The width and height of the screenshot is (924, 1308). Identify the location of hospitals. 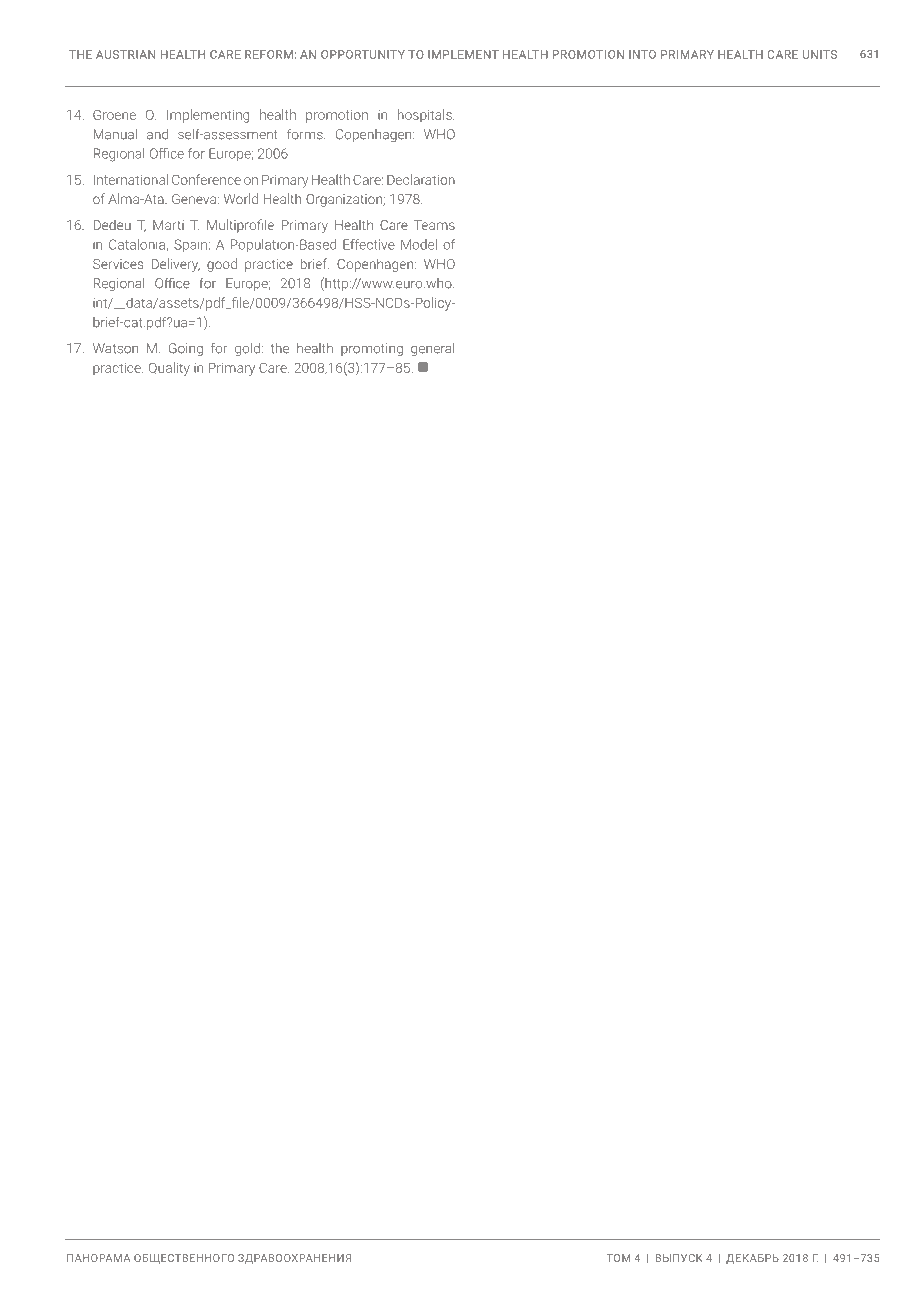
(426, 115).
